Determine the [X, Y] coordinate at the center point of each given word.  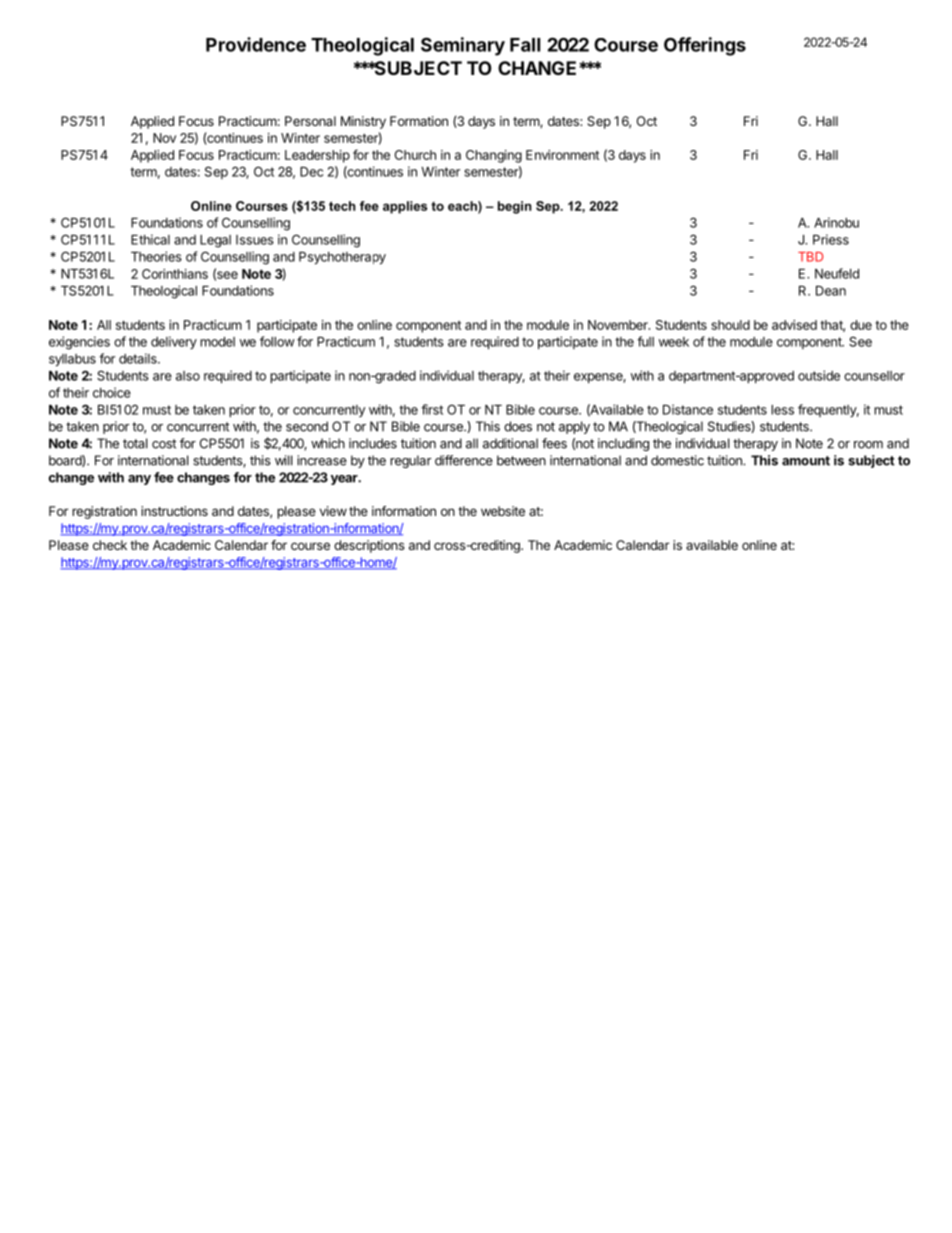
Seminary [463, 46]
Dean [831, 291]
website [503, 511]
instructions [174, 511]
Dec [311, 172]
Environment [562, 155]
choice [112, 392]
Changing [494, 156]
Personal [310, 121]
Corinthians [175, 274]
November [619, 325]
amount [806, 461]
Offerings [705, 46]
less [782, 410]
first [432, 409]
